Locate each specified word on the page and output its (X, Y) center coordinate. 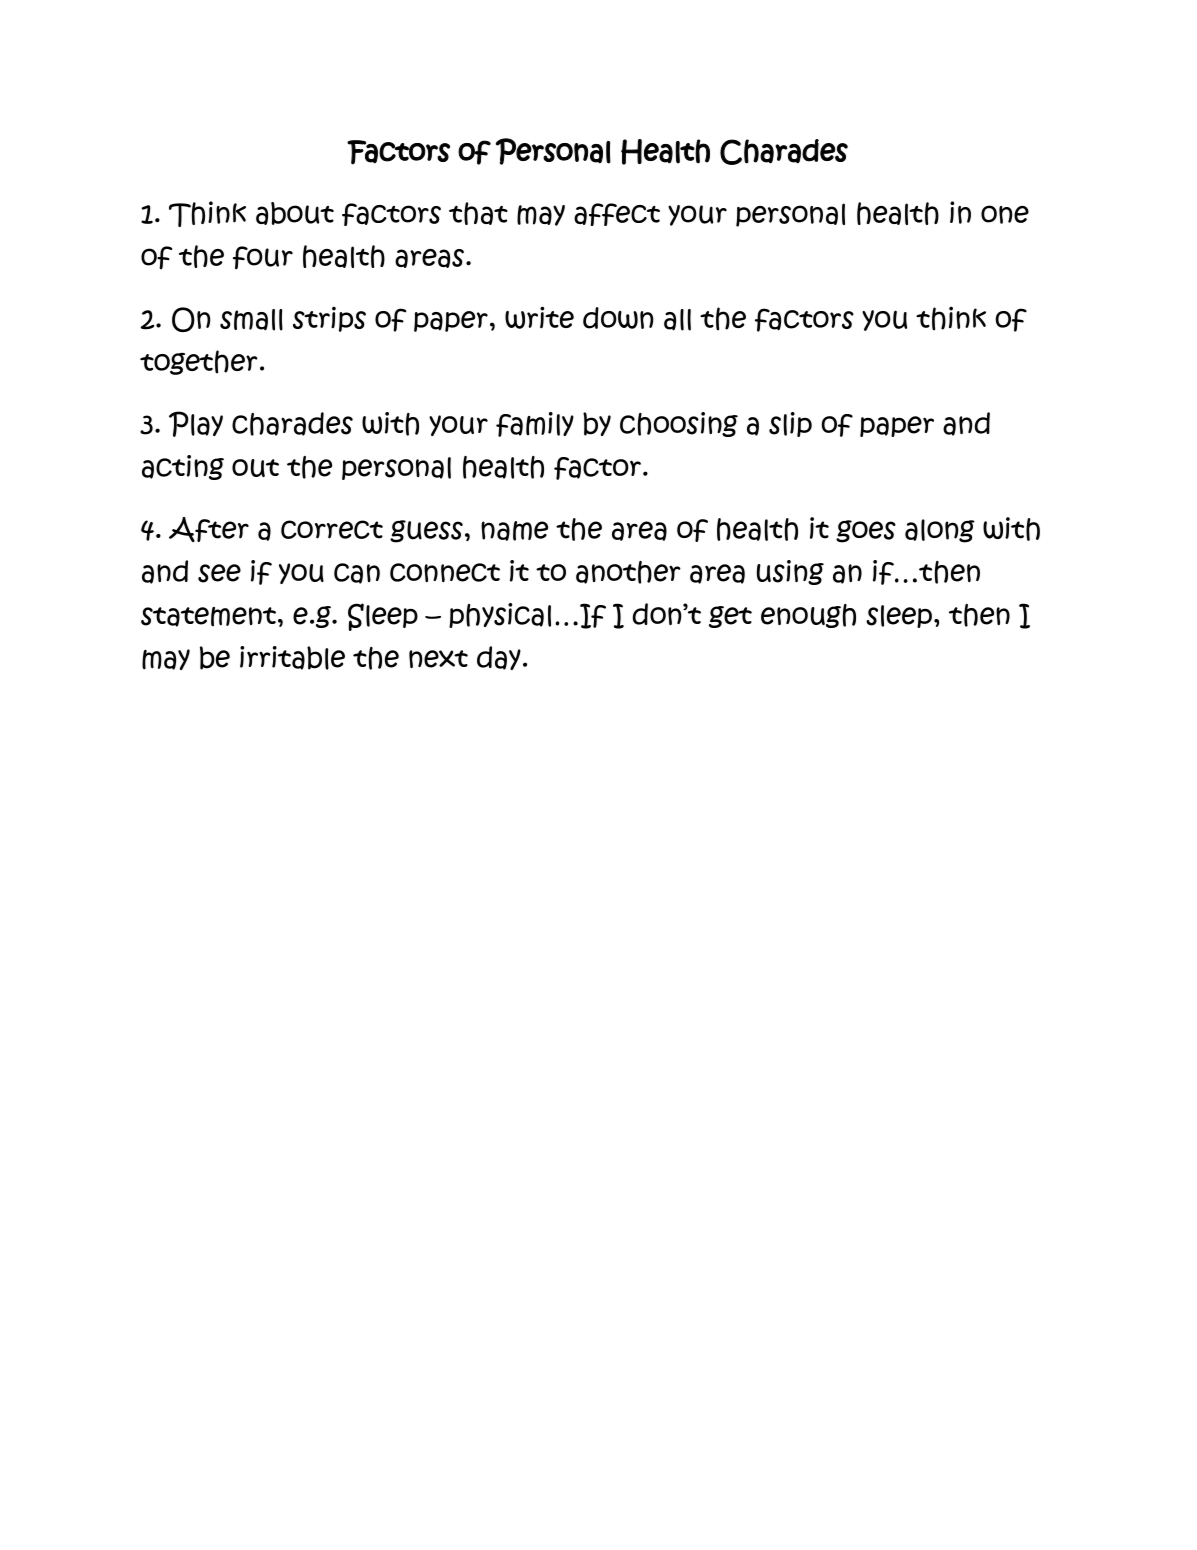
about (295, 213)
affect (617, 214)
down (618, 318)
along (940, 531)
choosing (679, 424)
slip (790, 424)
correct (332, 529)
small (251, 320)
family (535, 424)
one (1005, 214)
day (499, 658)
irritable (292, 658)
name (514, 531)
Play (196, 424)
